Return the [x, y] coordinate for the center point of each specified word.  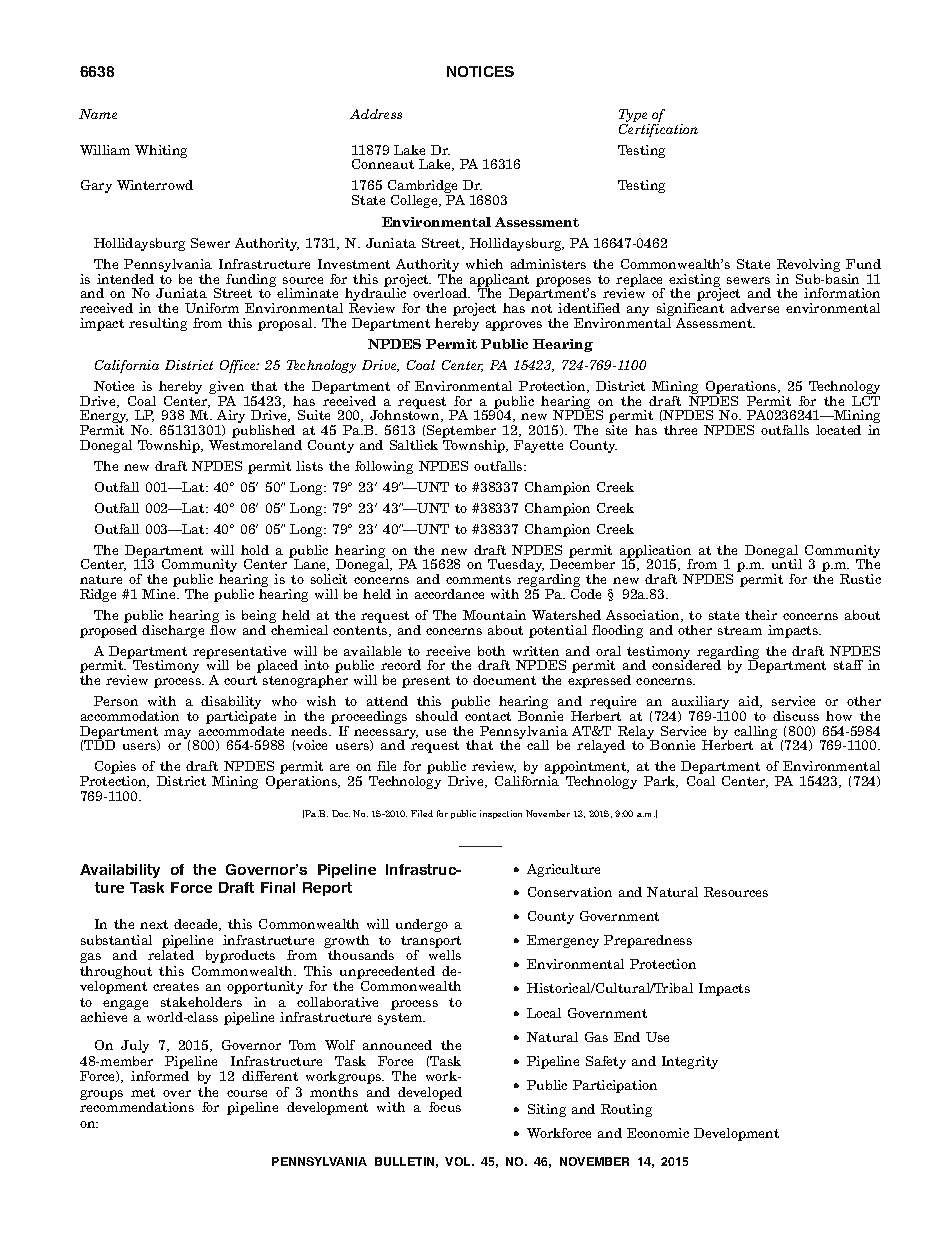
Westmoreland [255, 445]
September [461, 433]
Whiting [161, 151]
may [179, 735]
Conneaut [383, 164]
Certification [658, 129]
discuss [796, 716]
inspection [501, 814]
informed [160, 1076]
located [838, 430]
